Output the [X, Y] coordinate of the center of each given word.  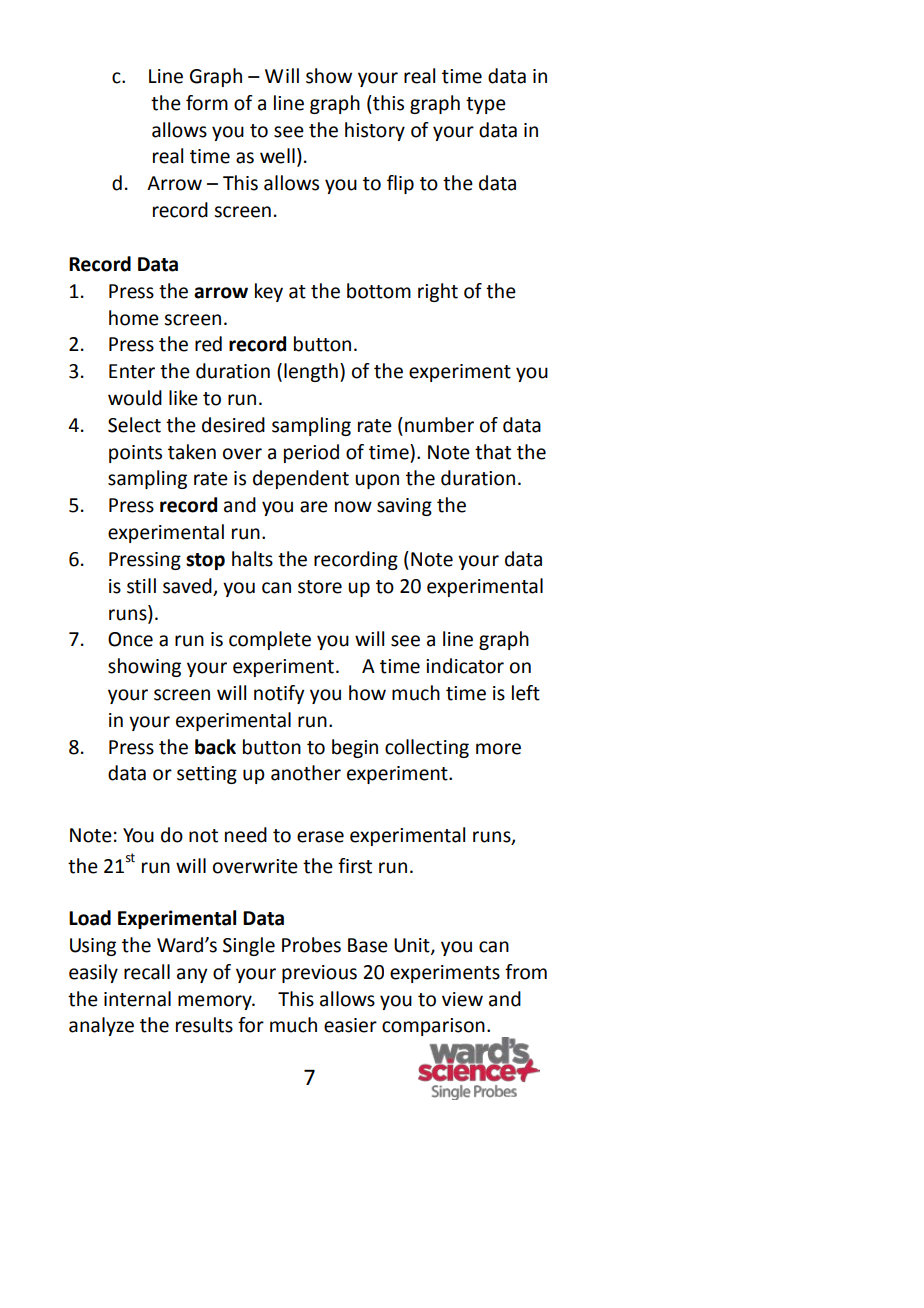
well [277, 156]
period [311, 453]
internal [137, 999]
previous [319, 974]
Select [134, 425]
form [207, 103]
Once [130, 639]
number [439, 425]
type [486, 105]
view [462, 999]
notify [279, 694]
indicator [465, 666]
